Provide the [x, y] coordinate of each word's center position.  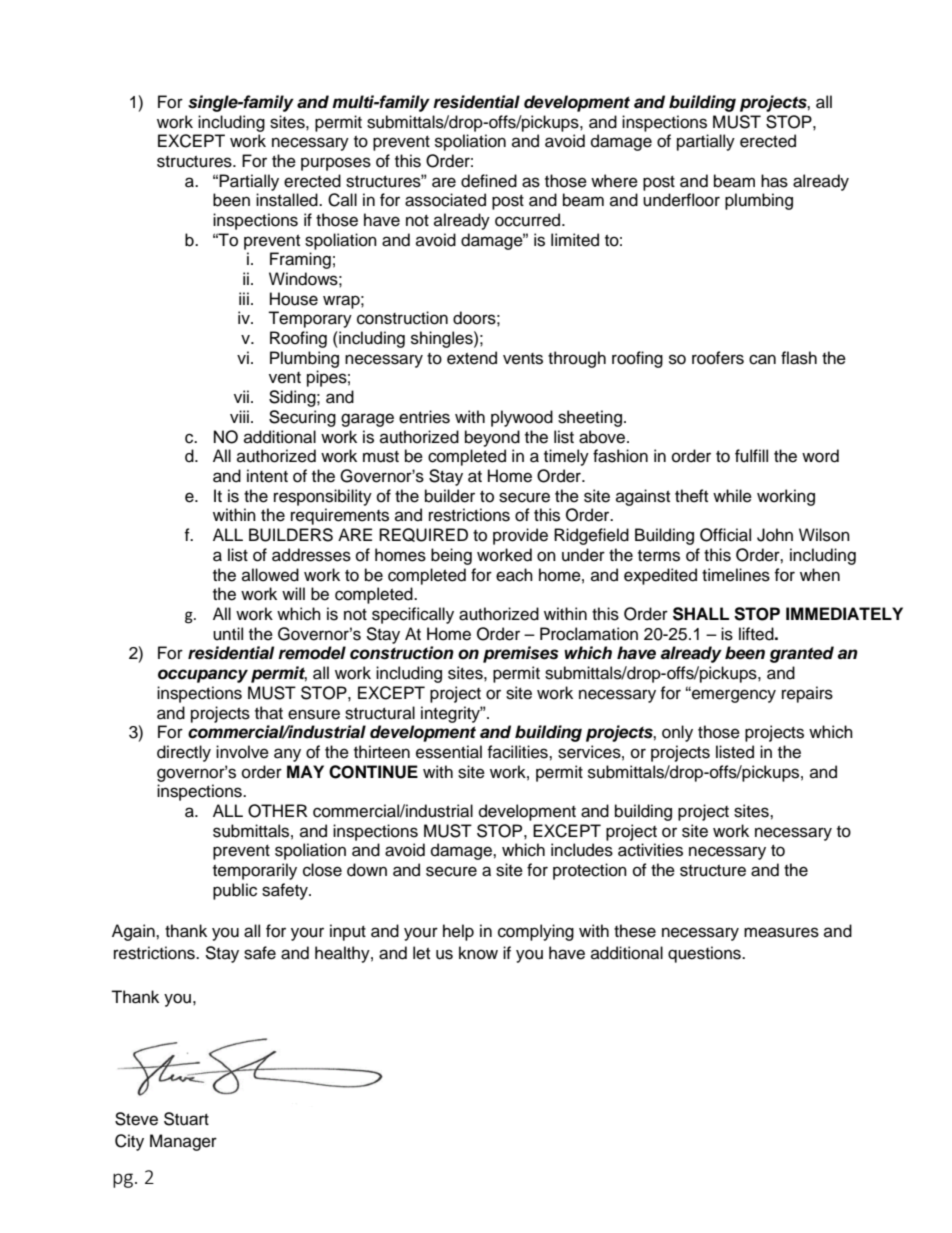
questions [705, 954]
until [228, 634]
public [235, 891]
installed [288, 200]
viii [239, 416]
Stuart [186, 1119]
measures [781, 932]
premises [521, 654]
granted [802, 654]
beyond [492, 438]
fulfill [751, 456]
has [774, 181]
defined [489, 181]
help [458, 932]
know [478, 953]
